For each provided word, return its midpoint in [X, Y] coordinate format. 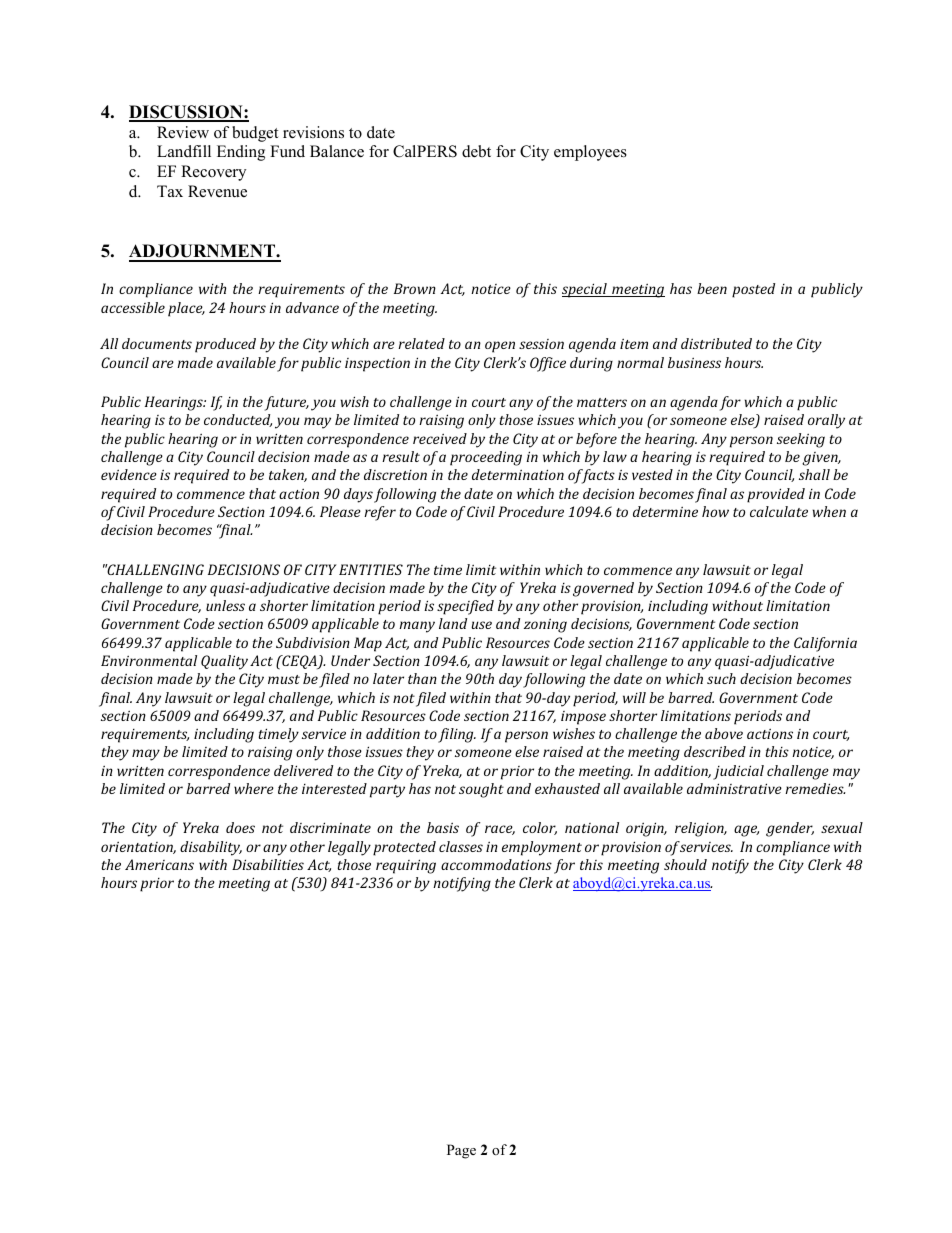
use [481, 625]
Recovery [213, 173]
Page [461, 1151]
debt [476, 151]
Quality [224, 662]
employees [590, 153]
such [721, 678]
